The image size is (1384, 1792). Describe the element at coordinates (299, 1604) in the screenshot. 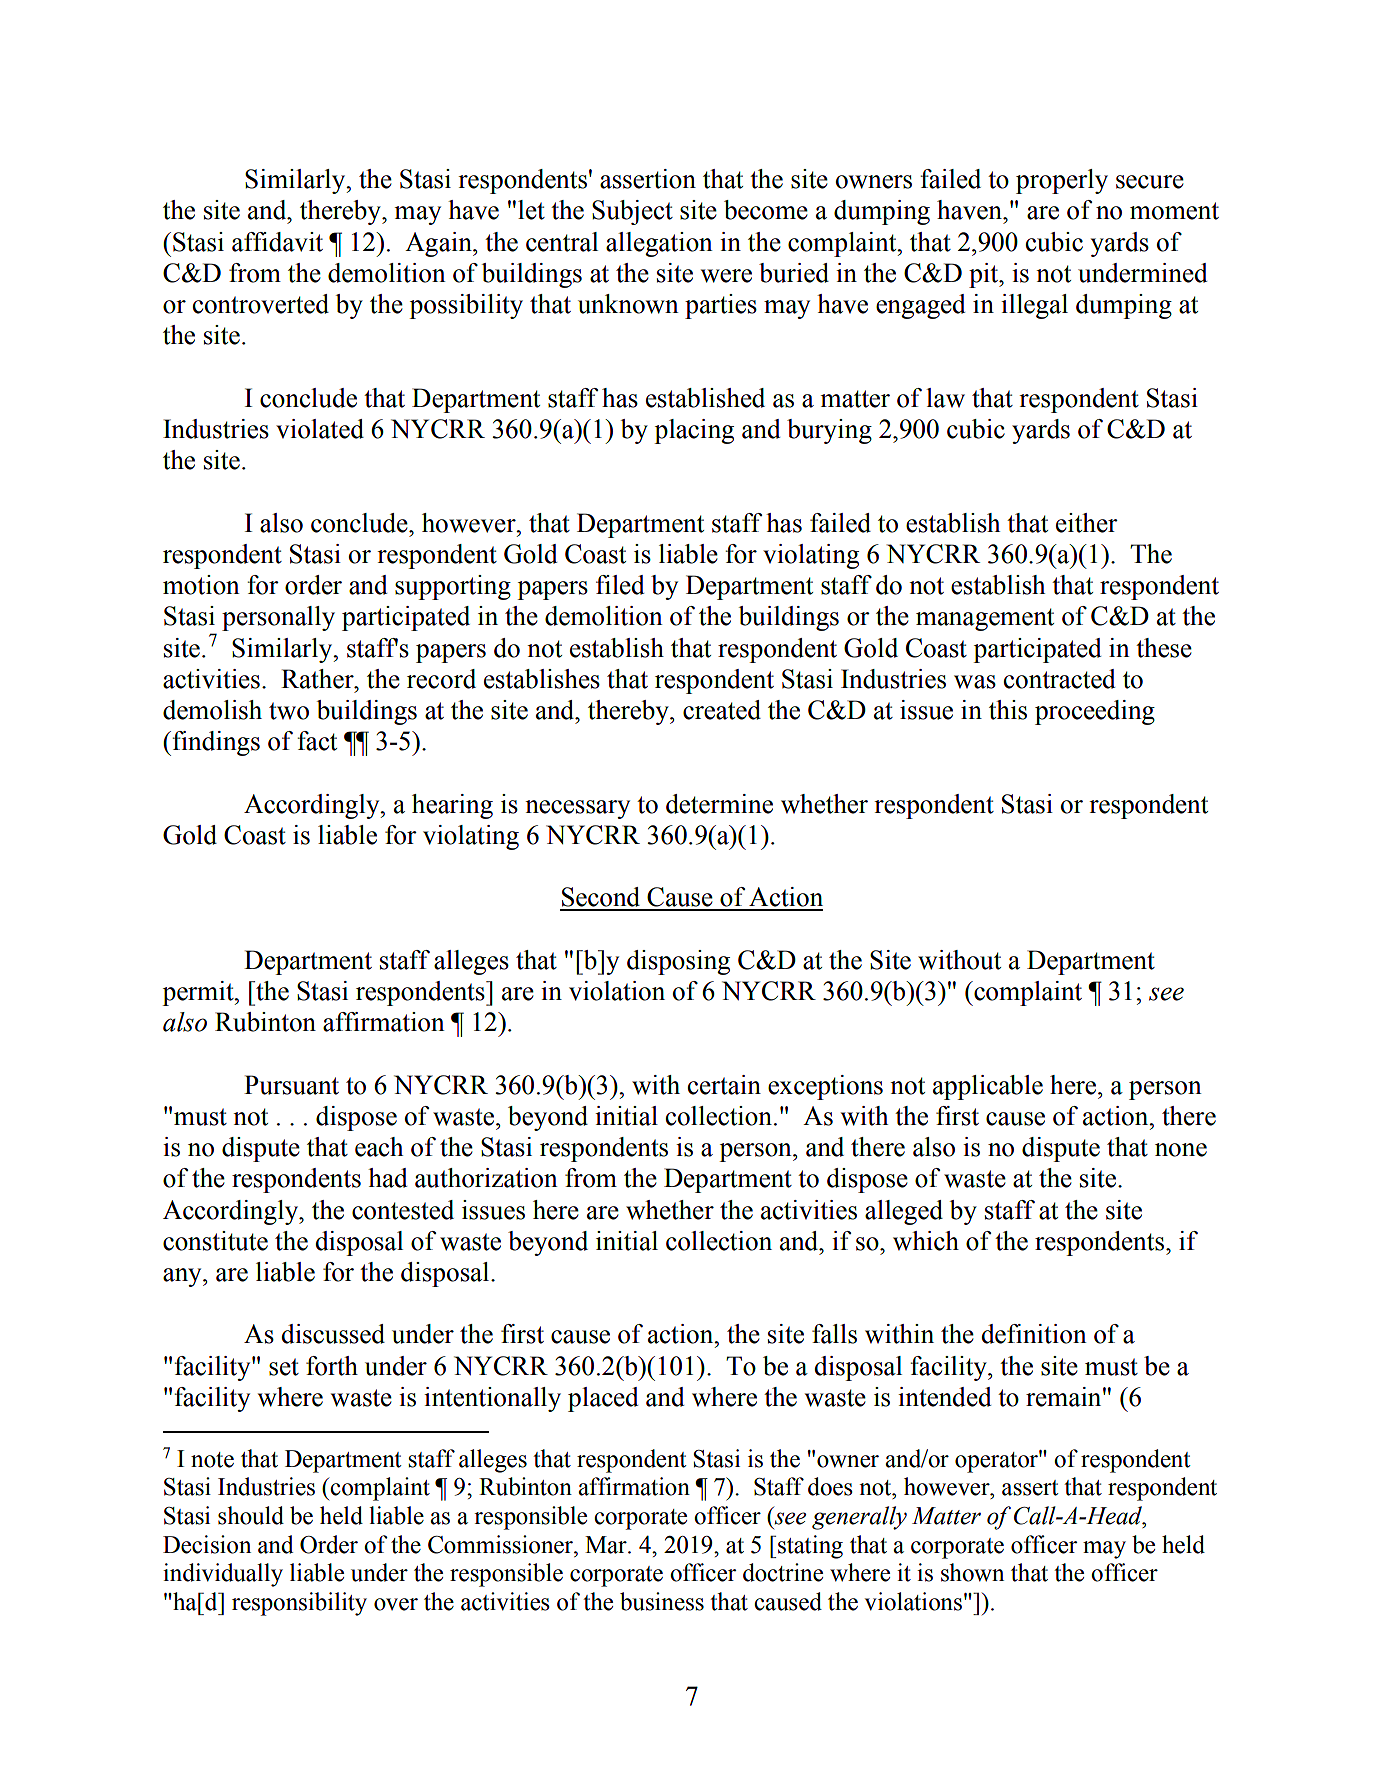

I see `responsibility` at that location.
